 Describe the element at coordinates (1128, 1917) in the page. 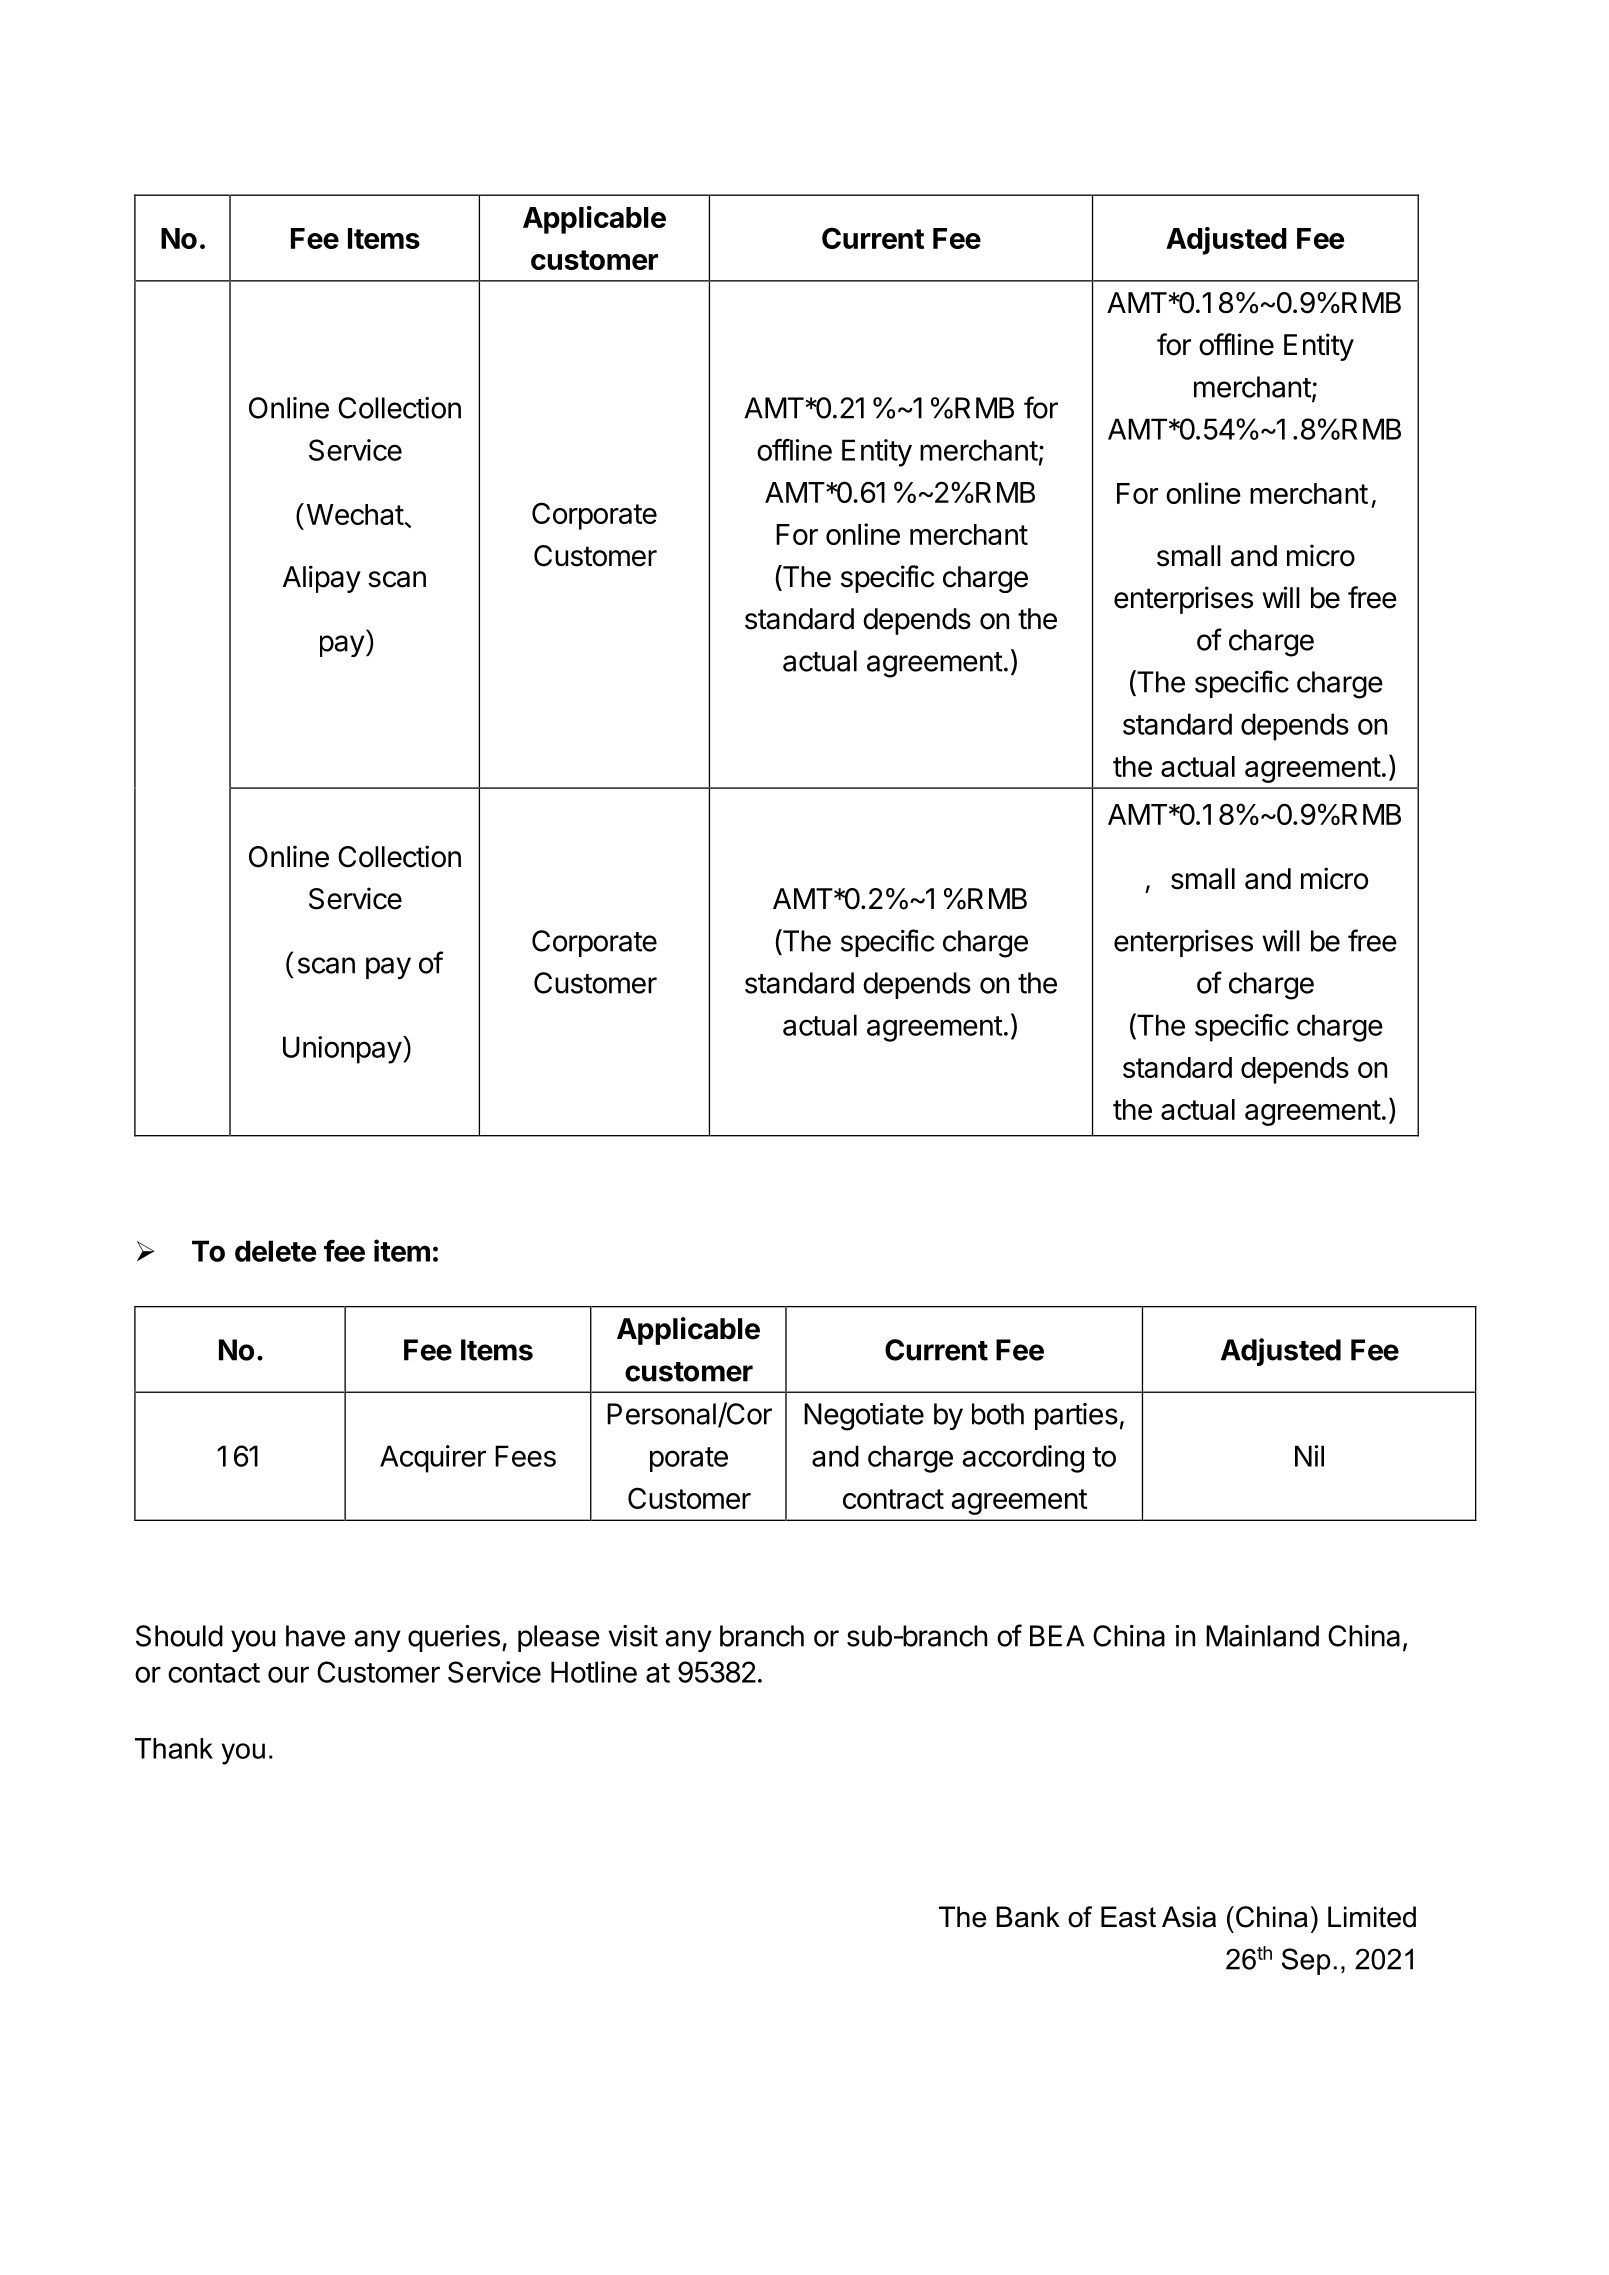

I see `East` at that location.
